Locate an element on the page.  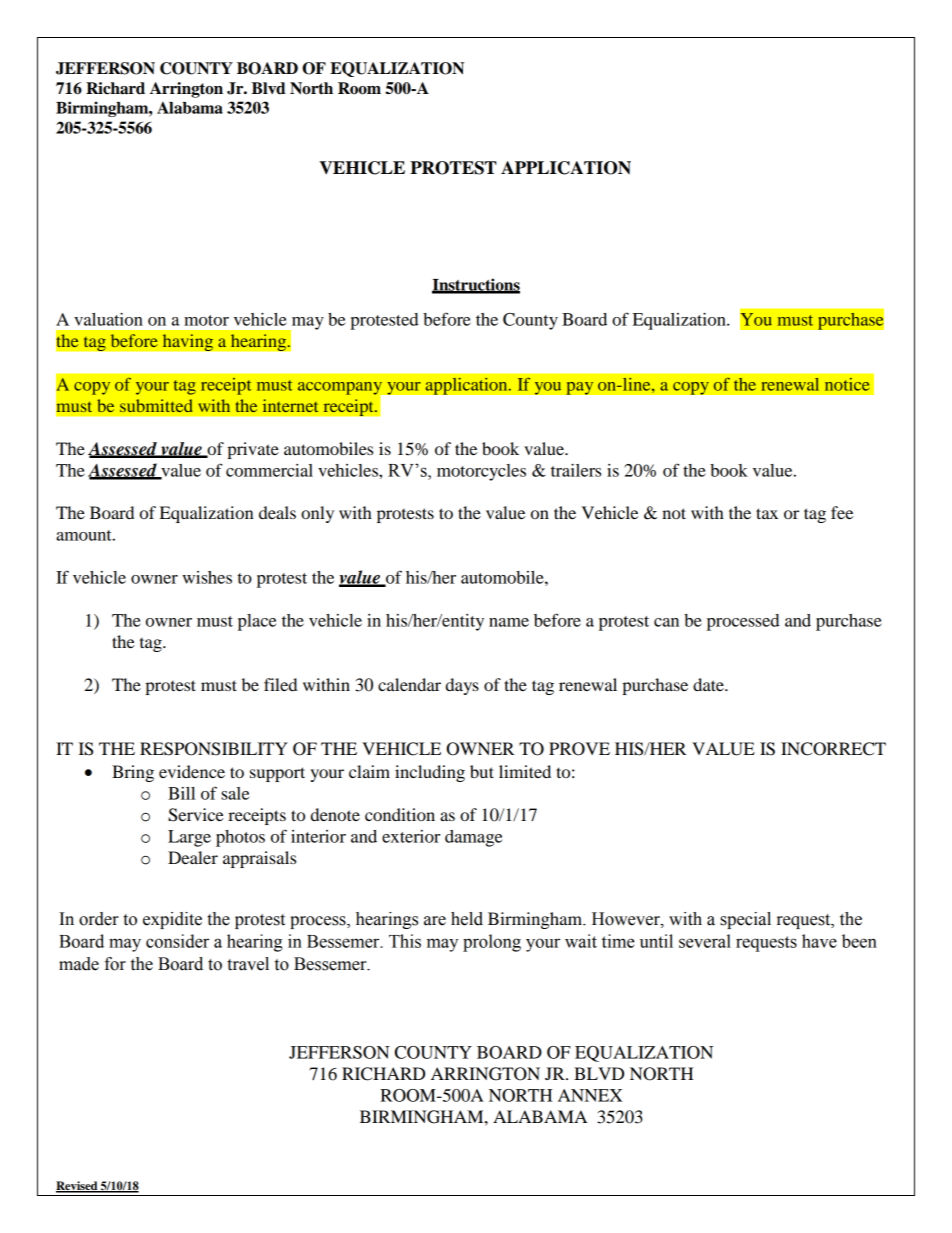
Instructions is located at coordinates (476, 285).
